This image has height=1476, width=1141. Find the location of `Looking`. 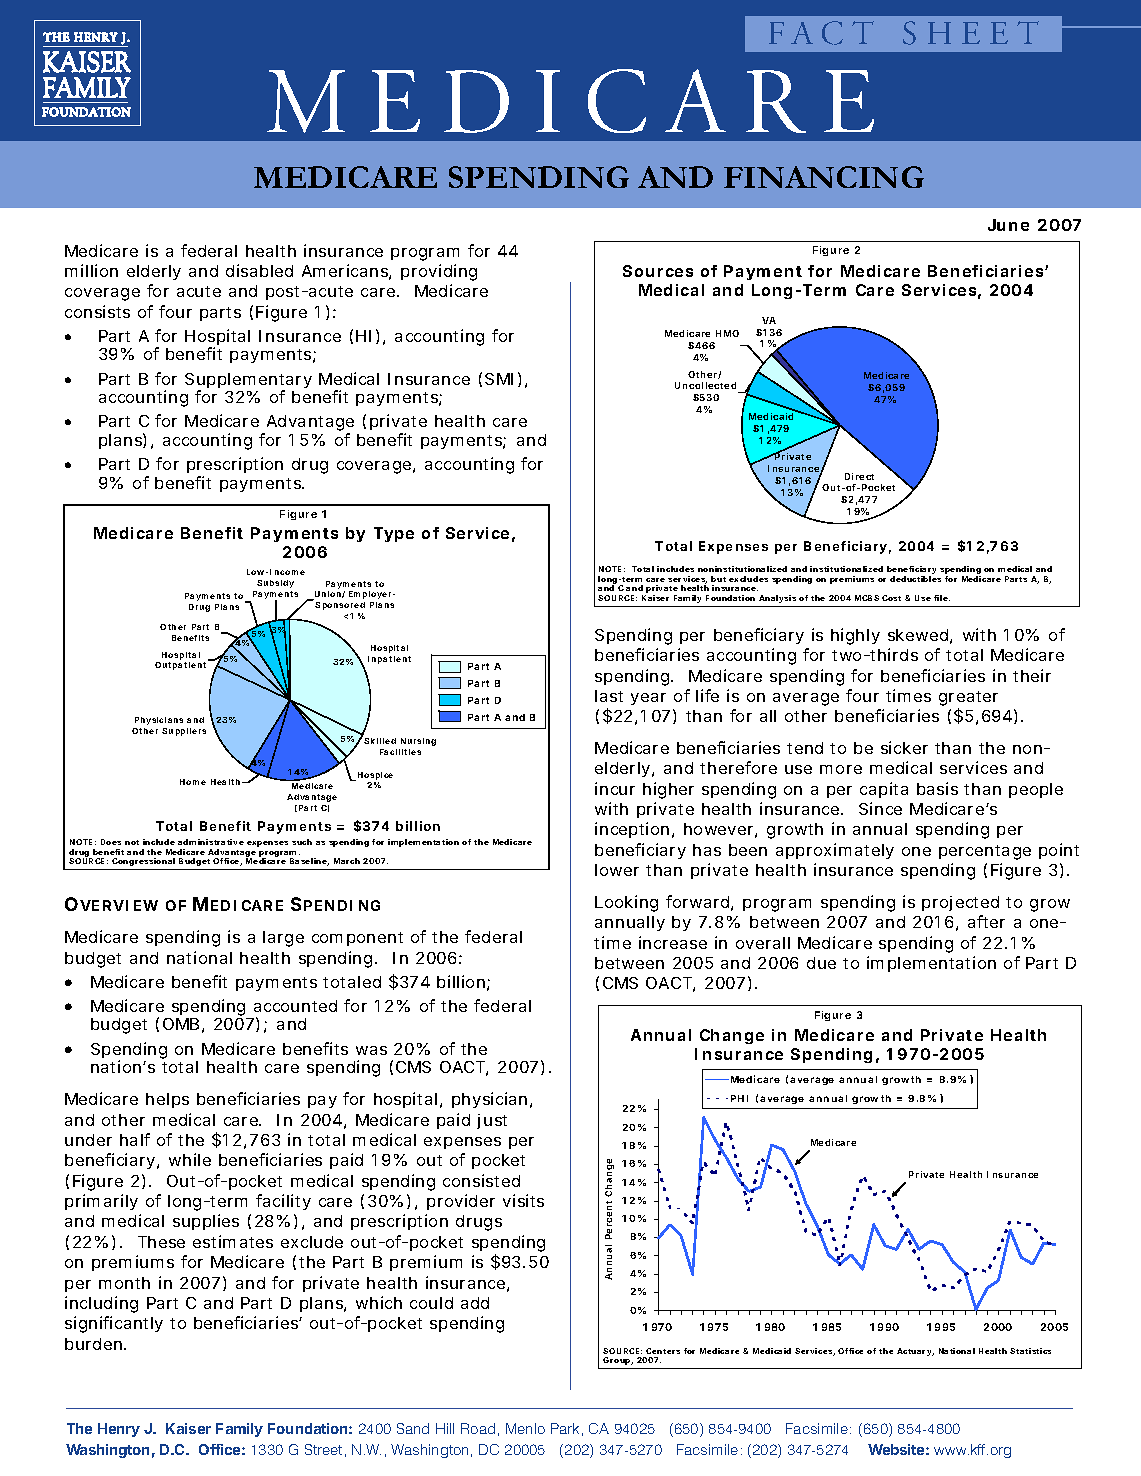

Looking is located at coordinates (626, 903).
